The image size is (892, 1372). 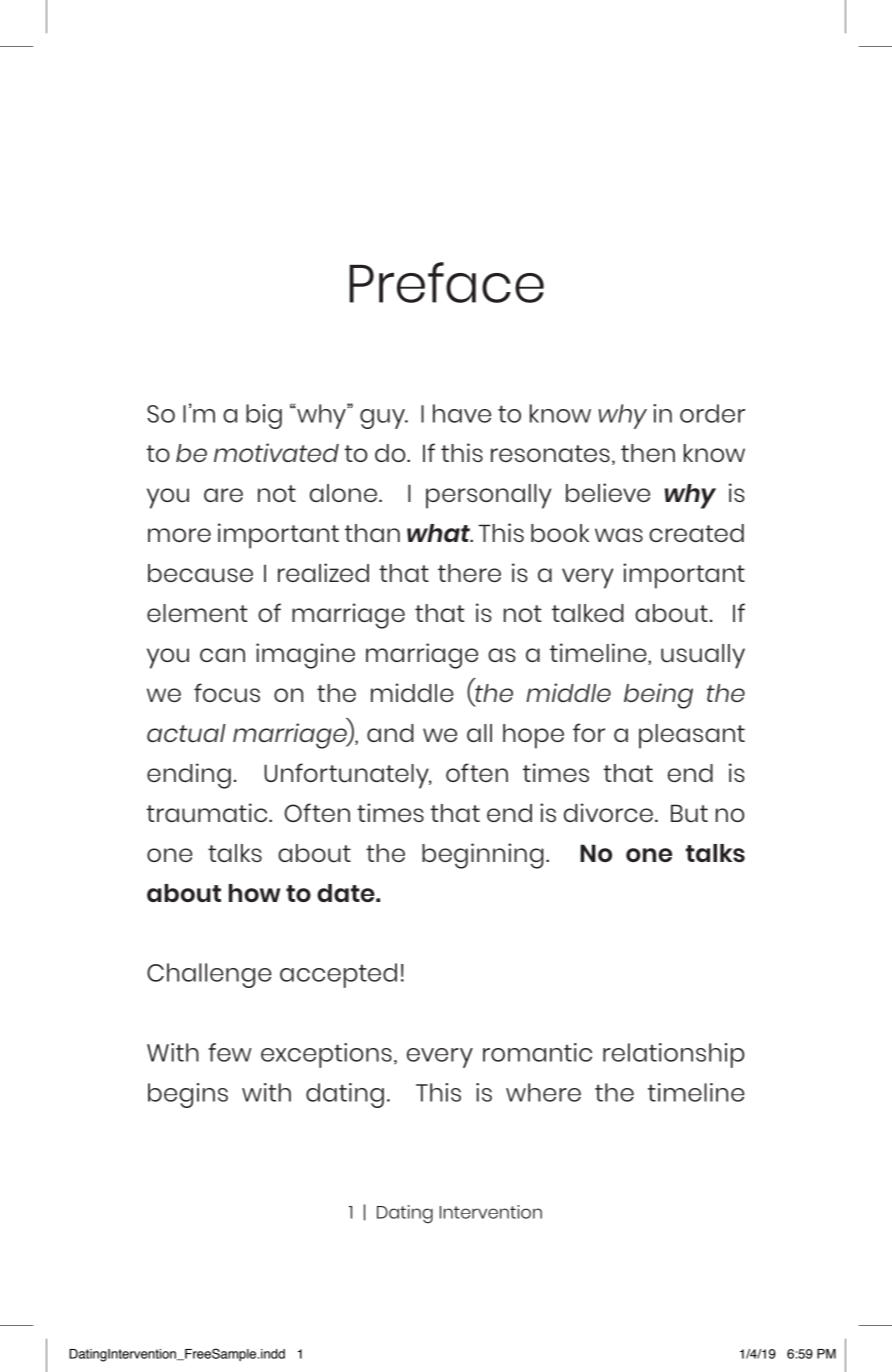 What do you see at coordinates (674, 1055) in the screenshot?
I see `relationship` at bounding box center [674, 1055].
